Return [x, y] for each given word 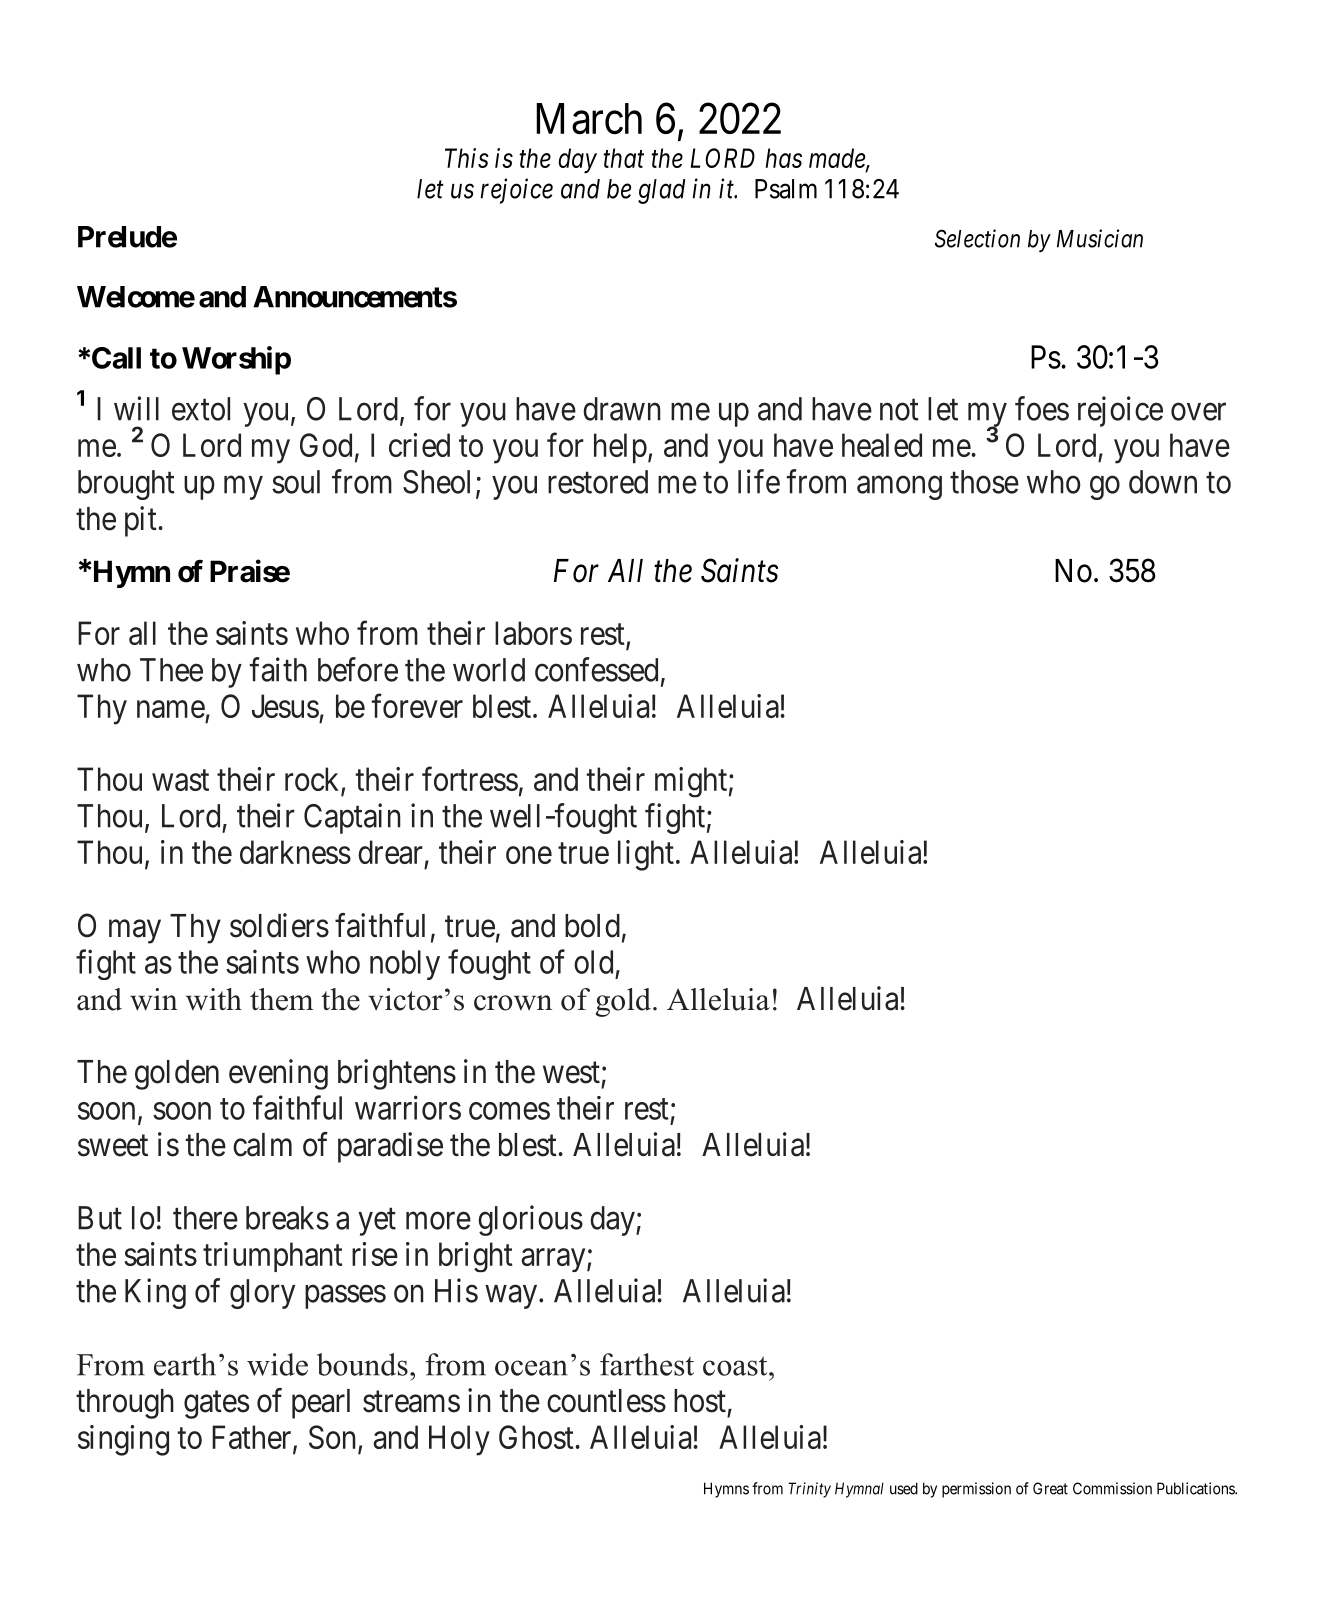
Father [253, 1438]
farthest [647, 1364]
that [623, 158]
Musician [1100, 238]
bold [592, 926]
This [467, 158]
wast [180, 780]
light [646, 855]
